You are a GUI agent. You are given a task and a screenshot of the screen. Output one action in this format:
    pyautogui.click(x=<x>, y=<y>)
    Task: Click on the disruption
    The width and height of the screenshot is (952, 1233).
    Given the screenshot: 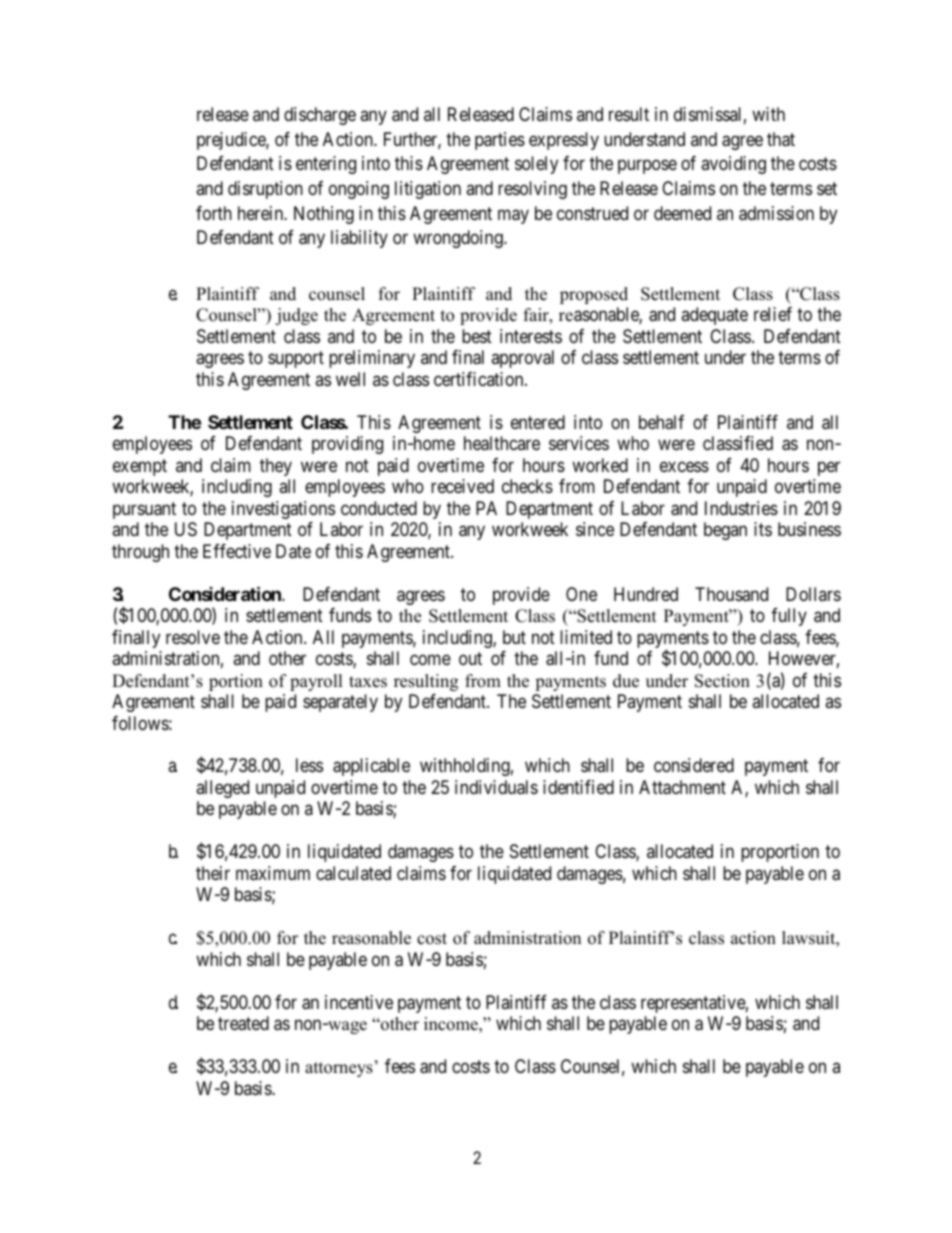 What is the action you would take?
    pyautogui.click(x=265, y=190)
